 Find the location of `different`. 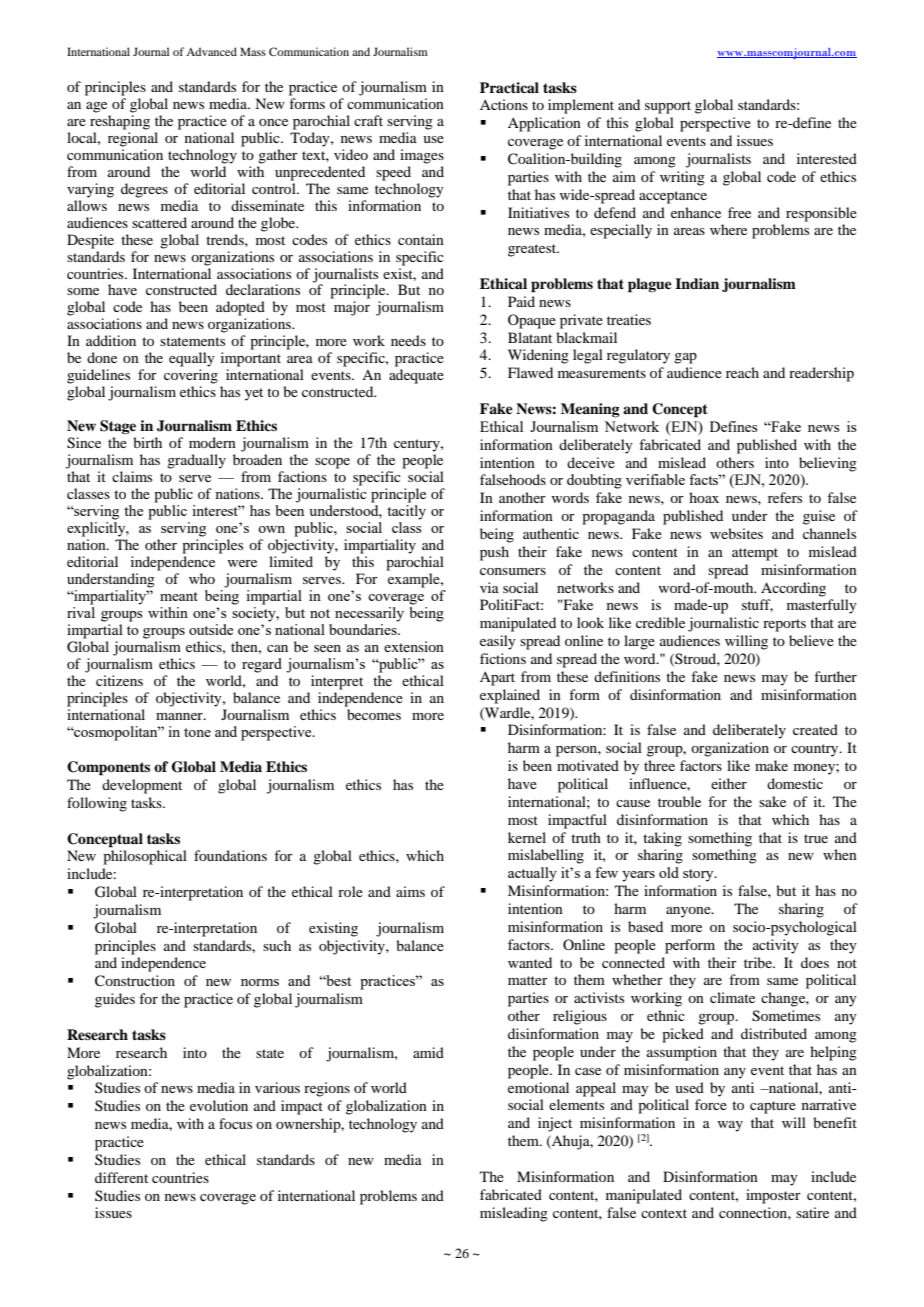

different is located at coordinates (121, 1177).
